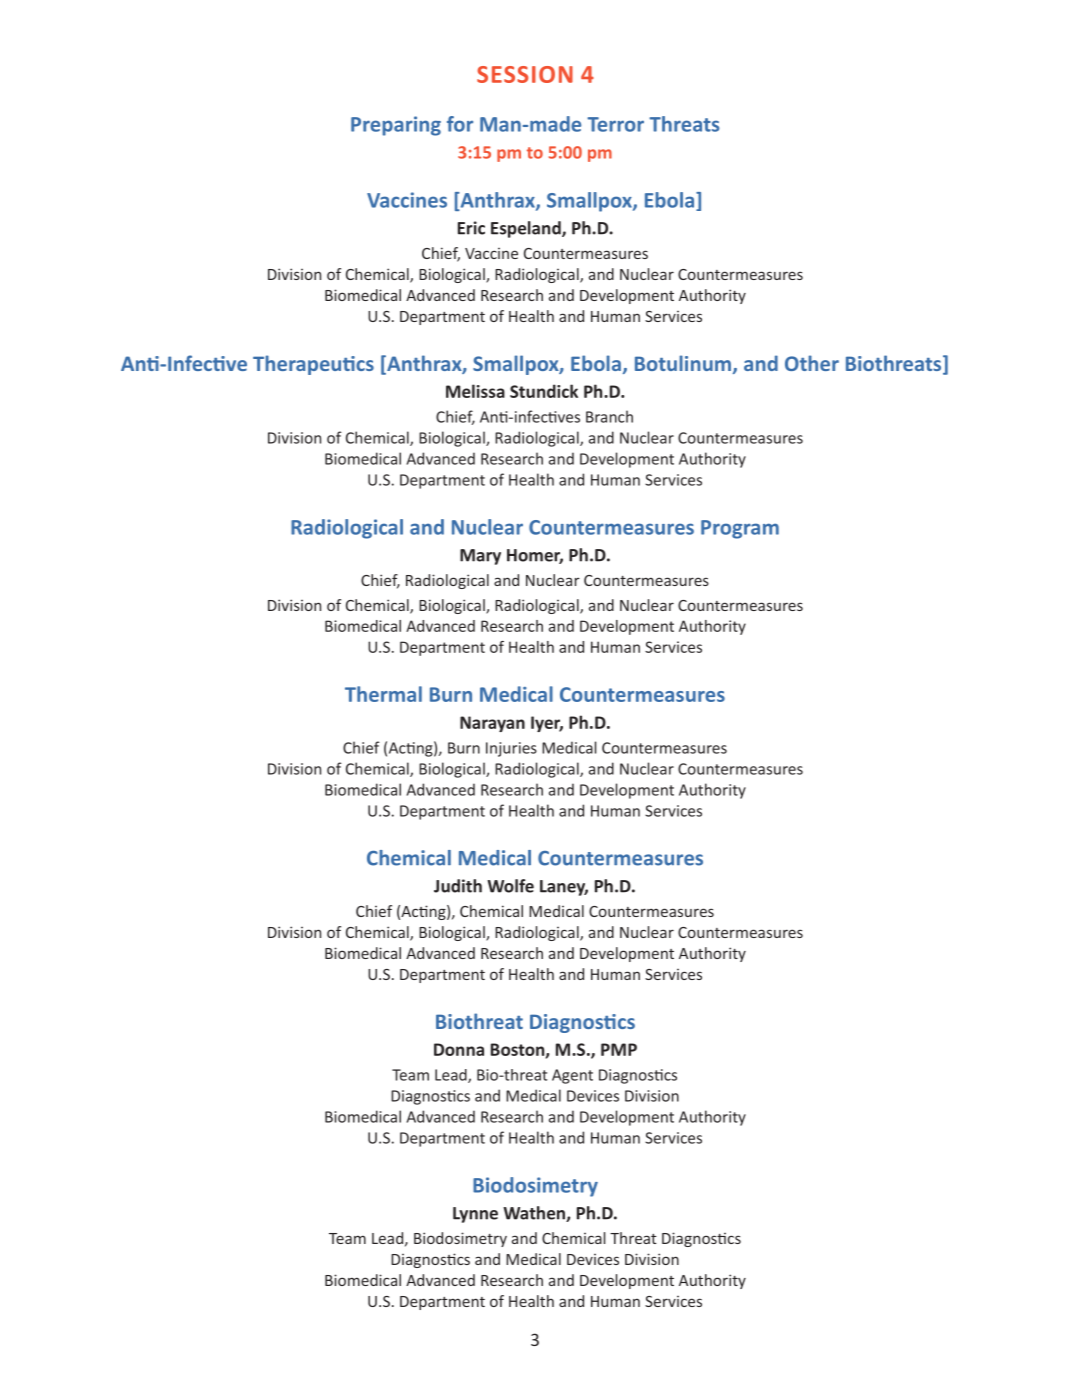 Image resolution: width=1070 pixels, height=1385 pixels. Describe the element at coordinates (510, 886) in the document. I see `Wolfe` at that location.
